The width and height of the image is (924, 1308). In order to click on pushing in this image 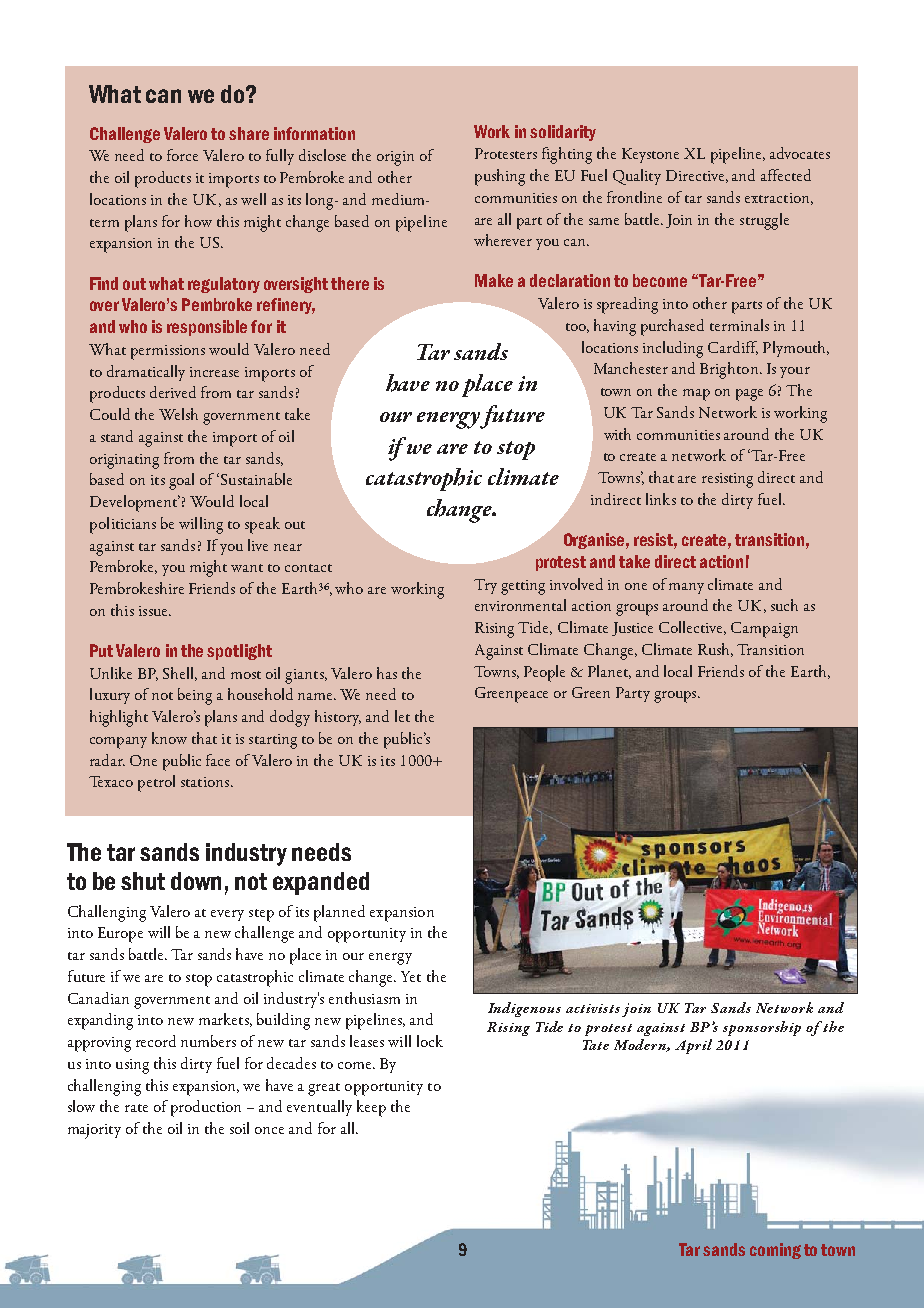, I will do `click(500, 177)`.
